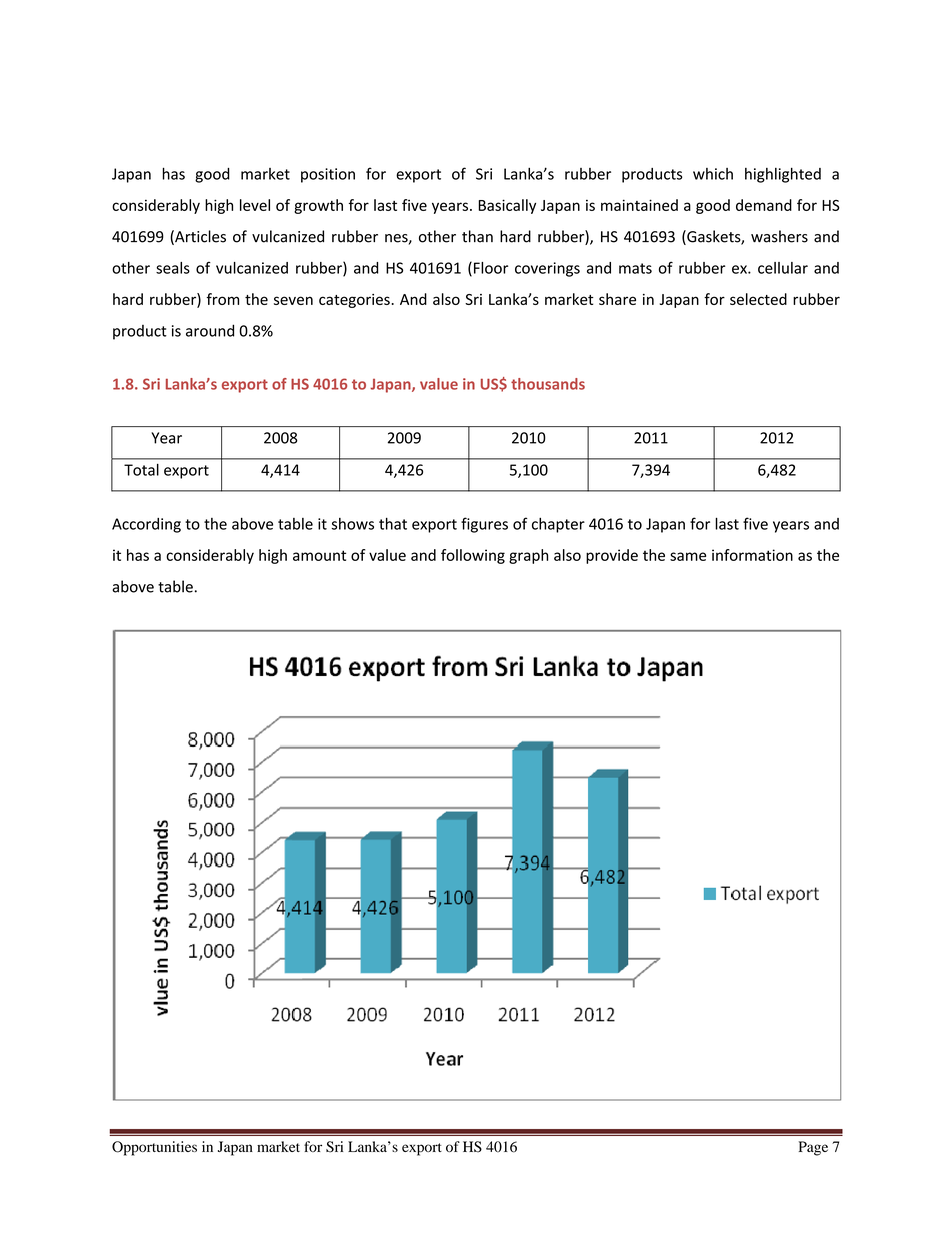 This screenshot has height=1233, width=952. Describe the element at coordinates (255, 205) in the screenshot. I see `level` at that location.
